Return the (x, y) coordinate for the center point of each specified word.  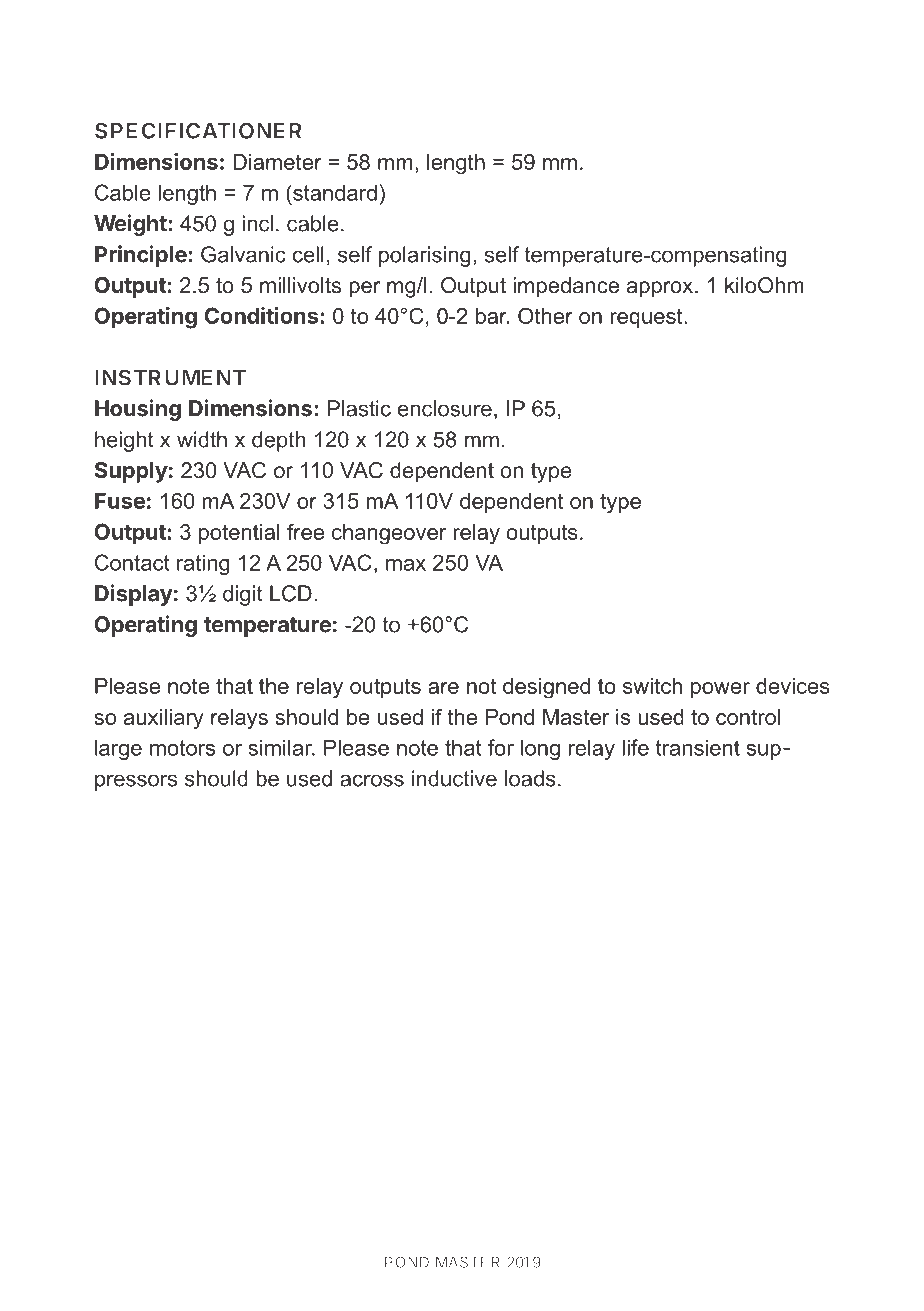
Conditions (261, 315)
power (720, 690)
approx (661, 289)
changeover (389, 534)
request (647, 318)
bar (492, 316)
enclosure (445, 408)
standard (334, 192)
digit (243, 595)
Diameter (277, 162)
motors (182, 748)
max (406, 565)
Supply (131, 472)
